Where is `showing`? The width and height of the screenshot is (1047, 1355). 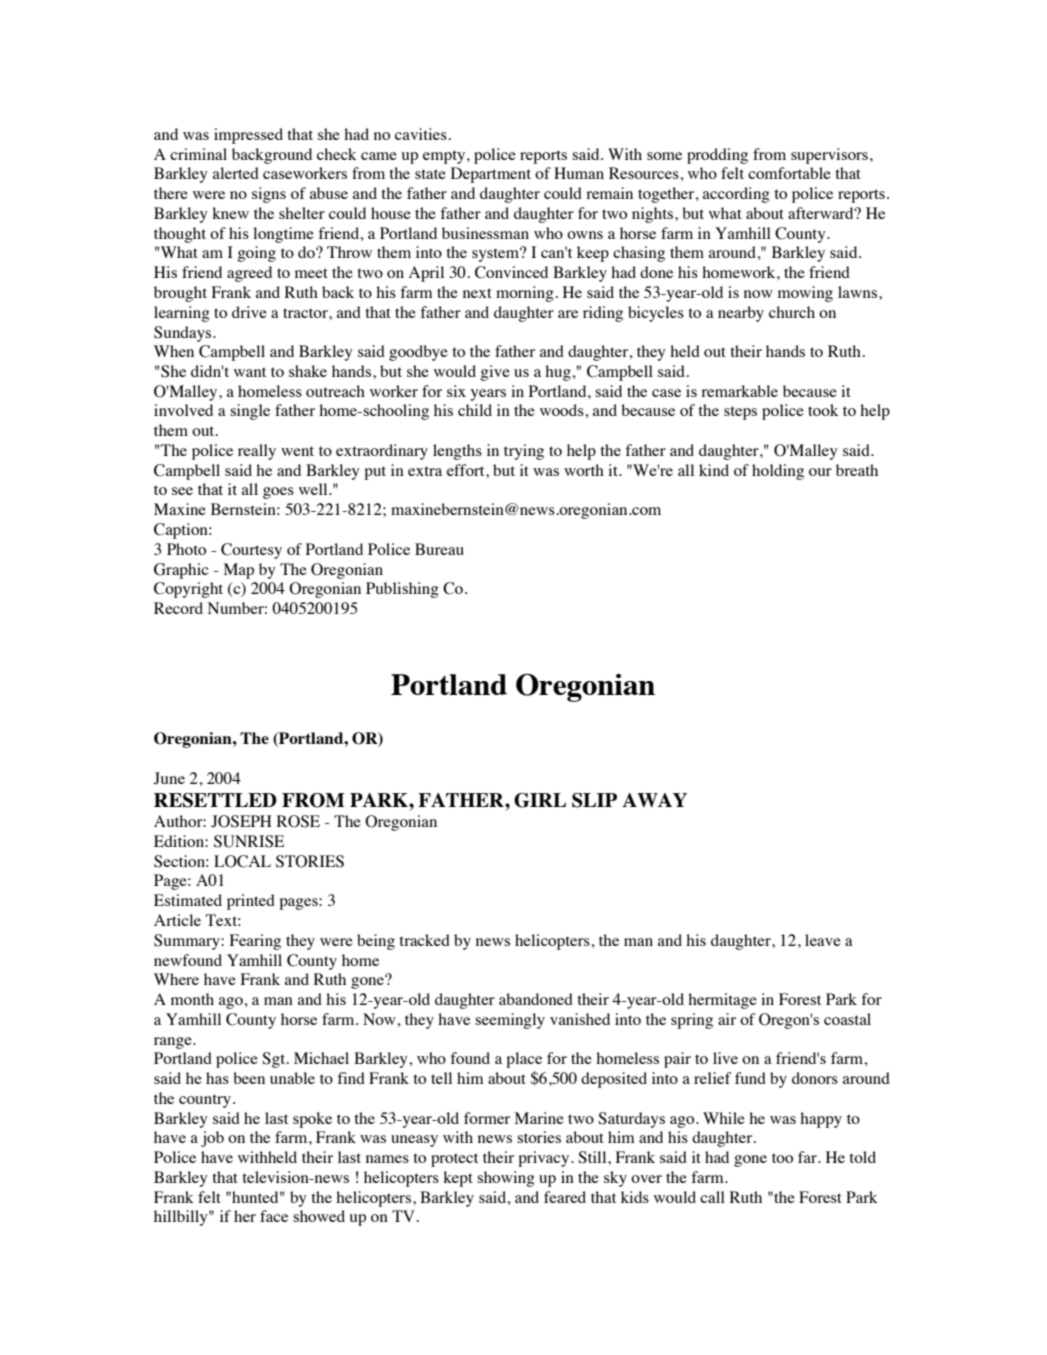 showing is located at coordinates (506, 1179).
